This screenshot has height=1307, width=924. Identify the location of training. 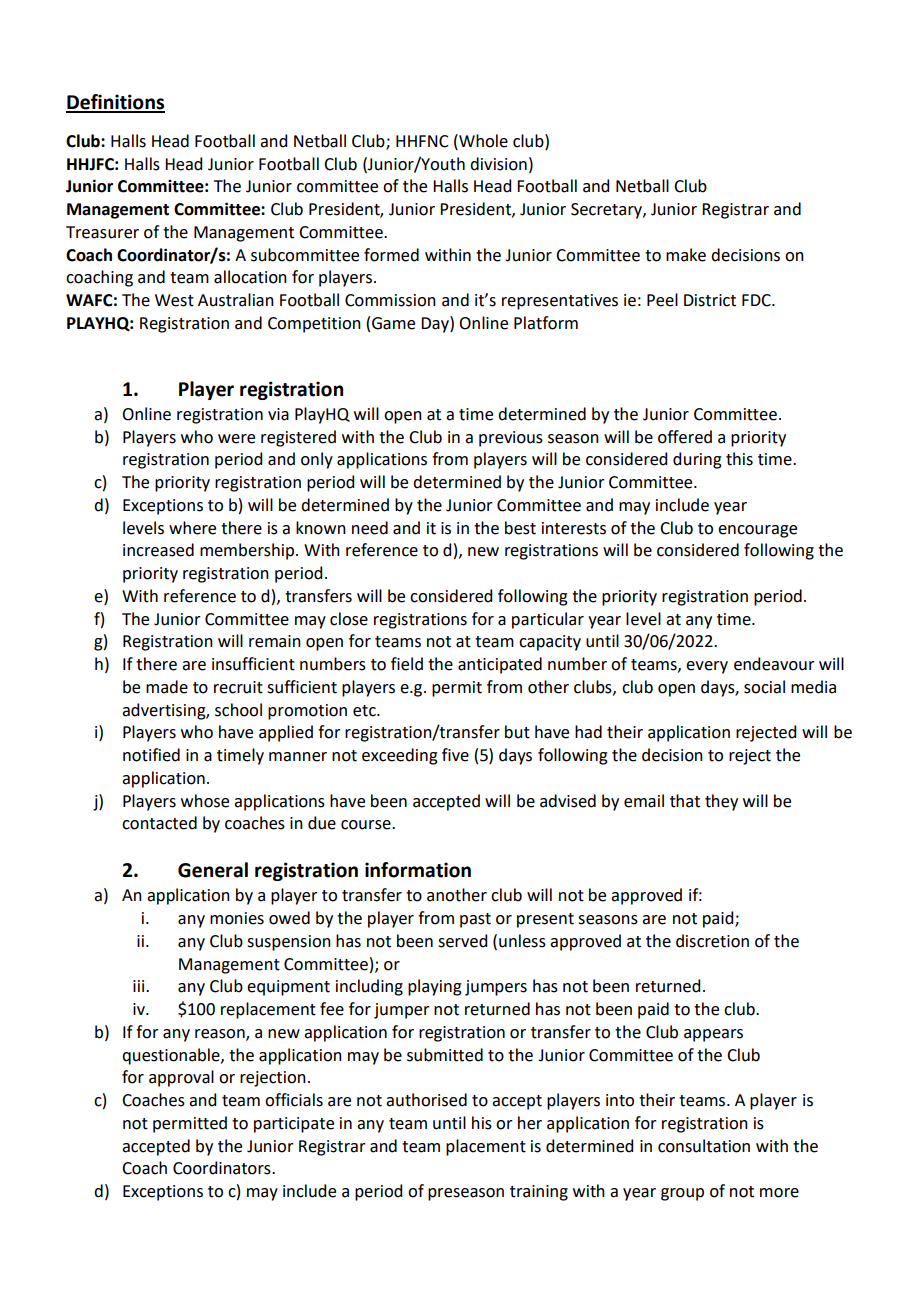
(539, 1193).
